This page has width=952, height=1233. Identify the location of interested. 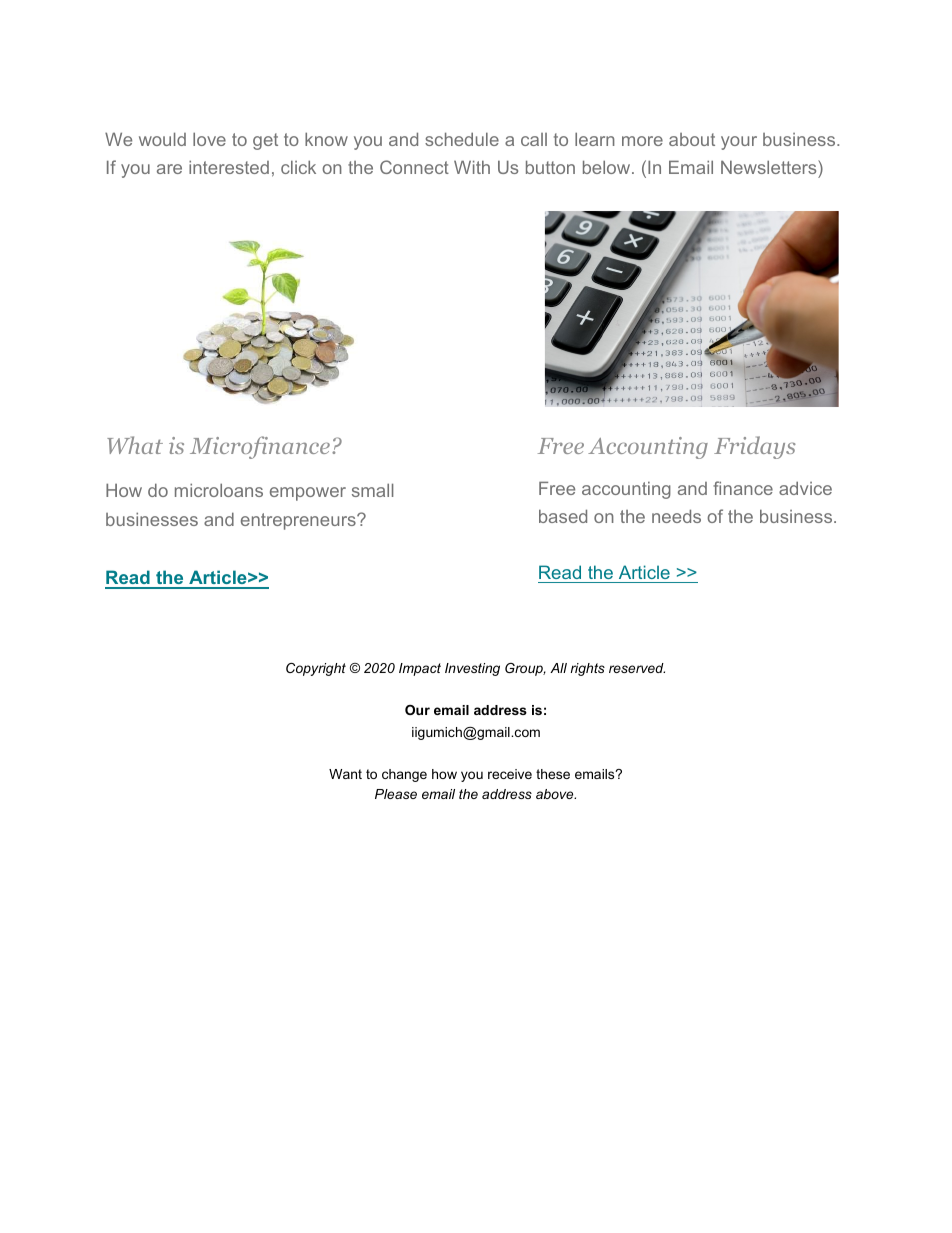
(229, 167).
